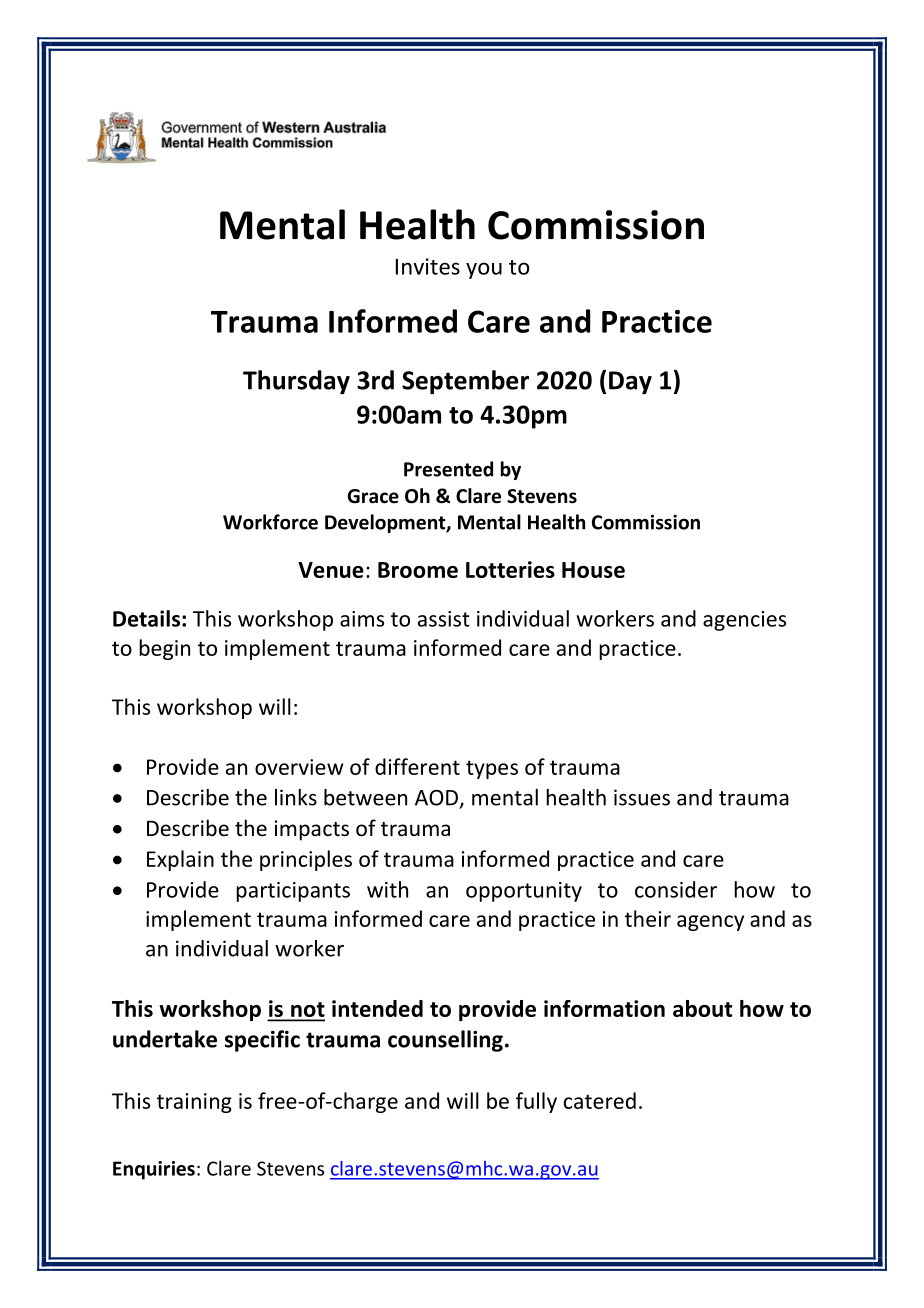 The height and width of the screenshot is (1308, 924). I want to click on overview, so click(299, 767).
